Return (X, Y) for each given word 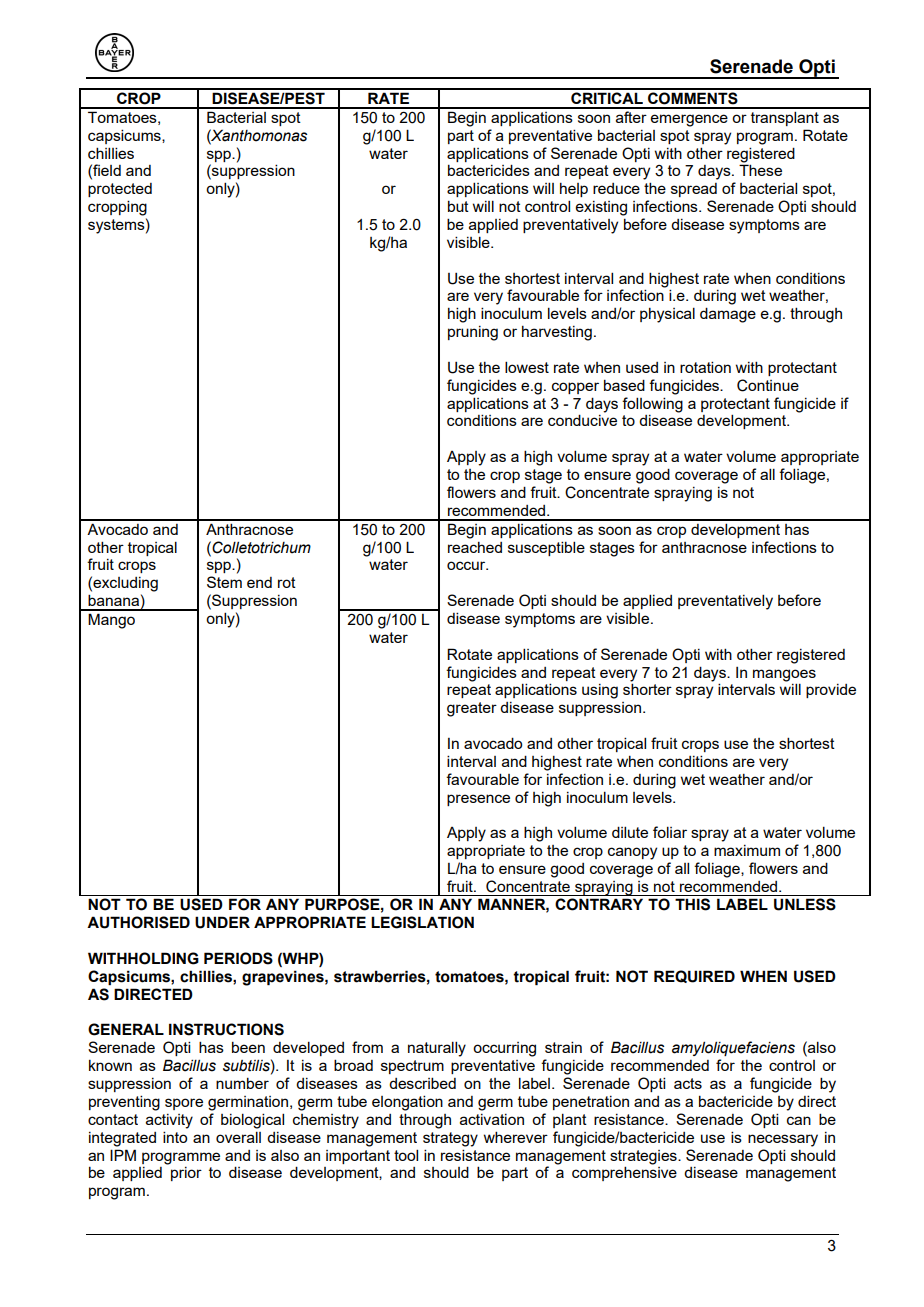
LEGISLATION (422, 922)
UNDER (222, 922)
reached (475, 547)
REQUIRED (694, 976)
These (760, 170)
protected (120, 190)
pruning (473, 333)
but (458, 206)
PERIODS (238, 958)
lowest (527, 367)
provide (831, 691)
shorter (647, 689)
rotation (705, 367)
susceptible (546, 548)
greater (472, 709)
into (175, 1137)
